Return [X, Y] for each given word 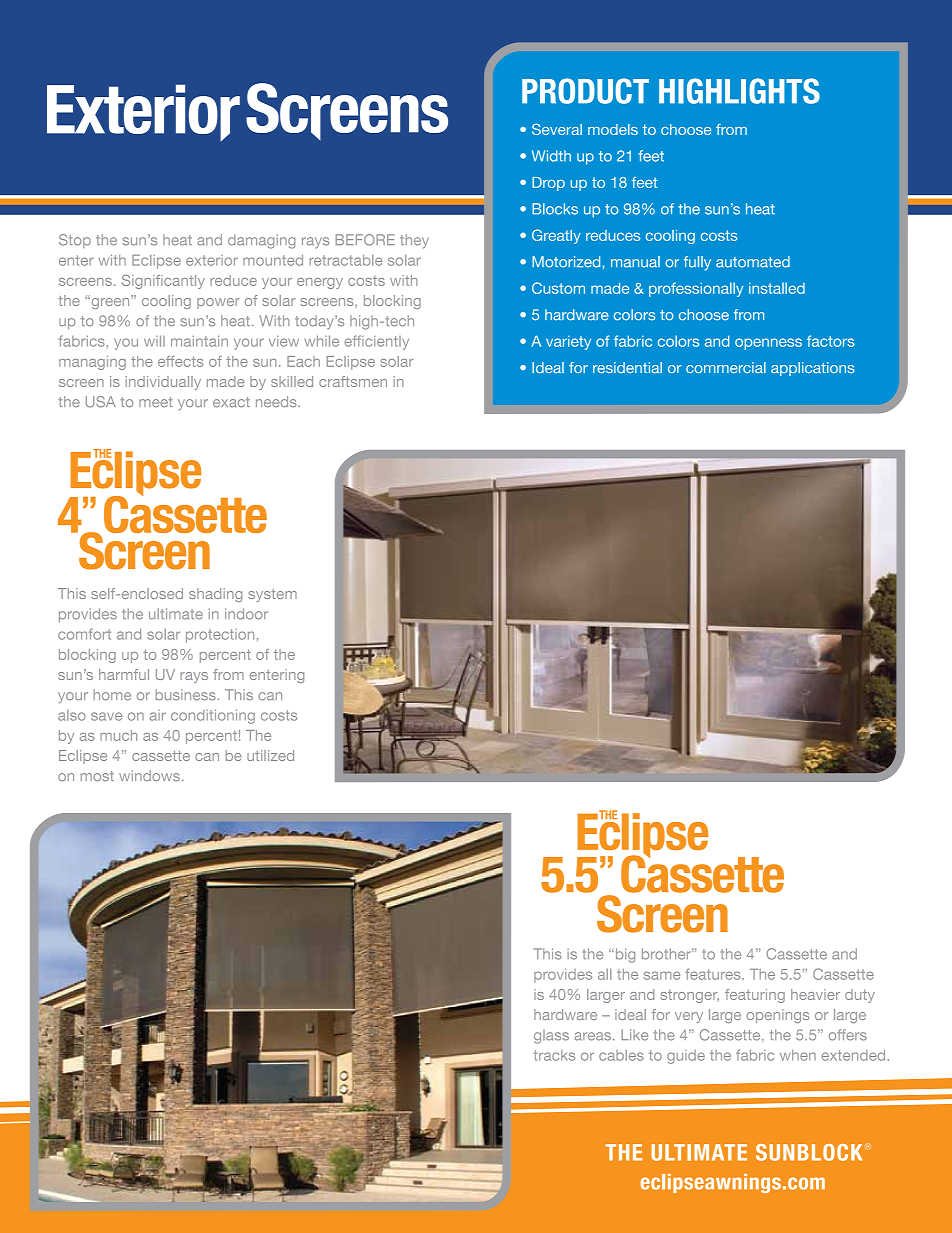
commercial [726, 367]
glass [551, 1036]
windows [149, 775]
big [624, 955]
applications [812, 369]
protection [220, 636]
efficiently [377, 342]
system [272, 595]
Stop [75, 241]
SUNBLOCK [809, 1152]
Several [557, 129]
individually [163, 383]
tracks [554, 1055]
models [613, 129]
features [714, 974]
